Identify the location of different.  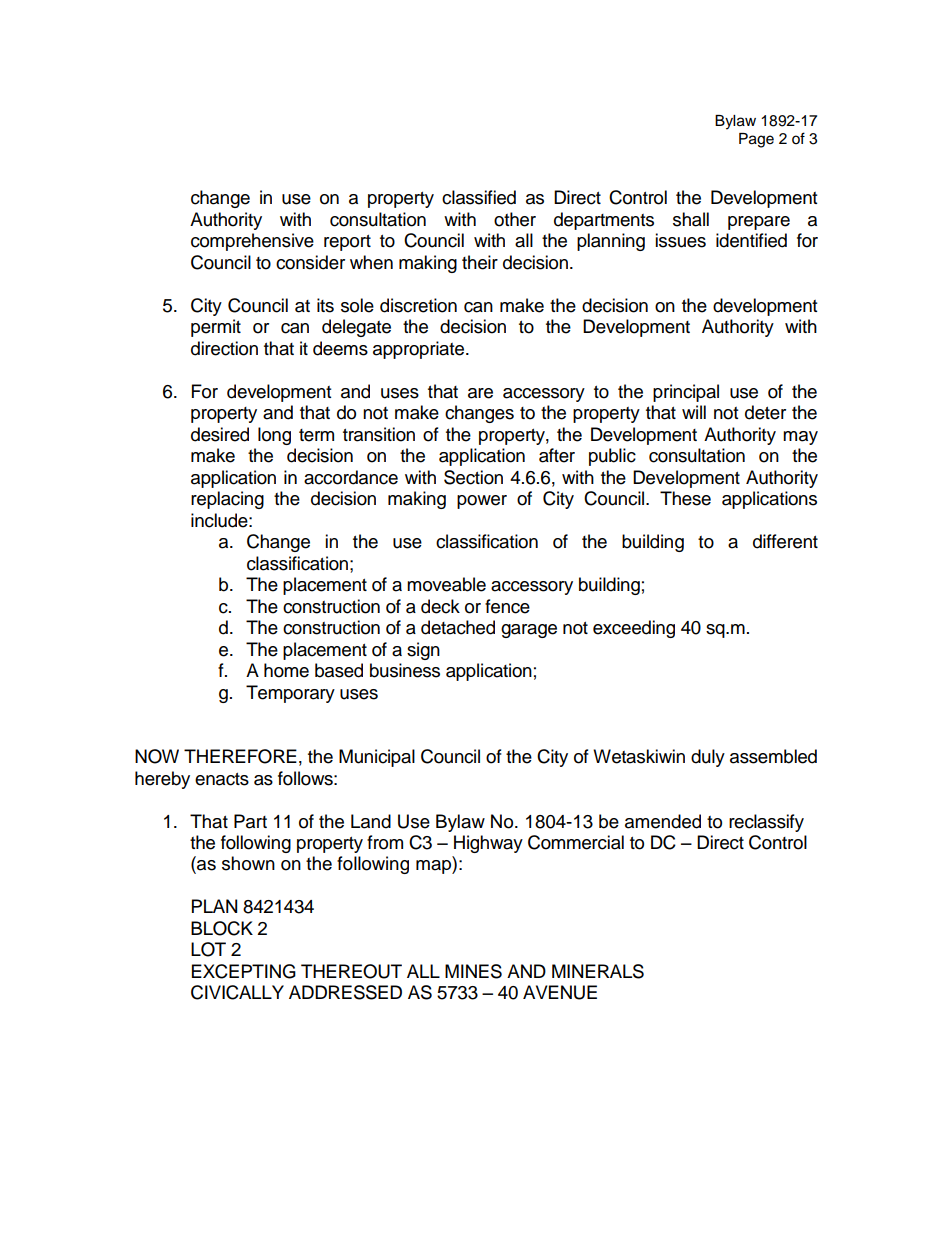
(785, 541).
